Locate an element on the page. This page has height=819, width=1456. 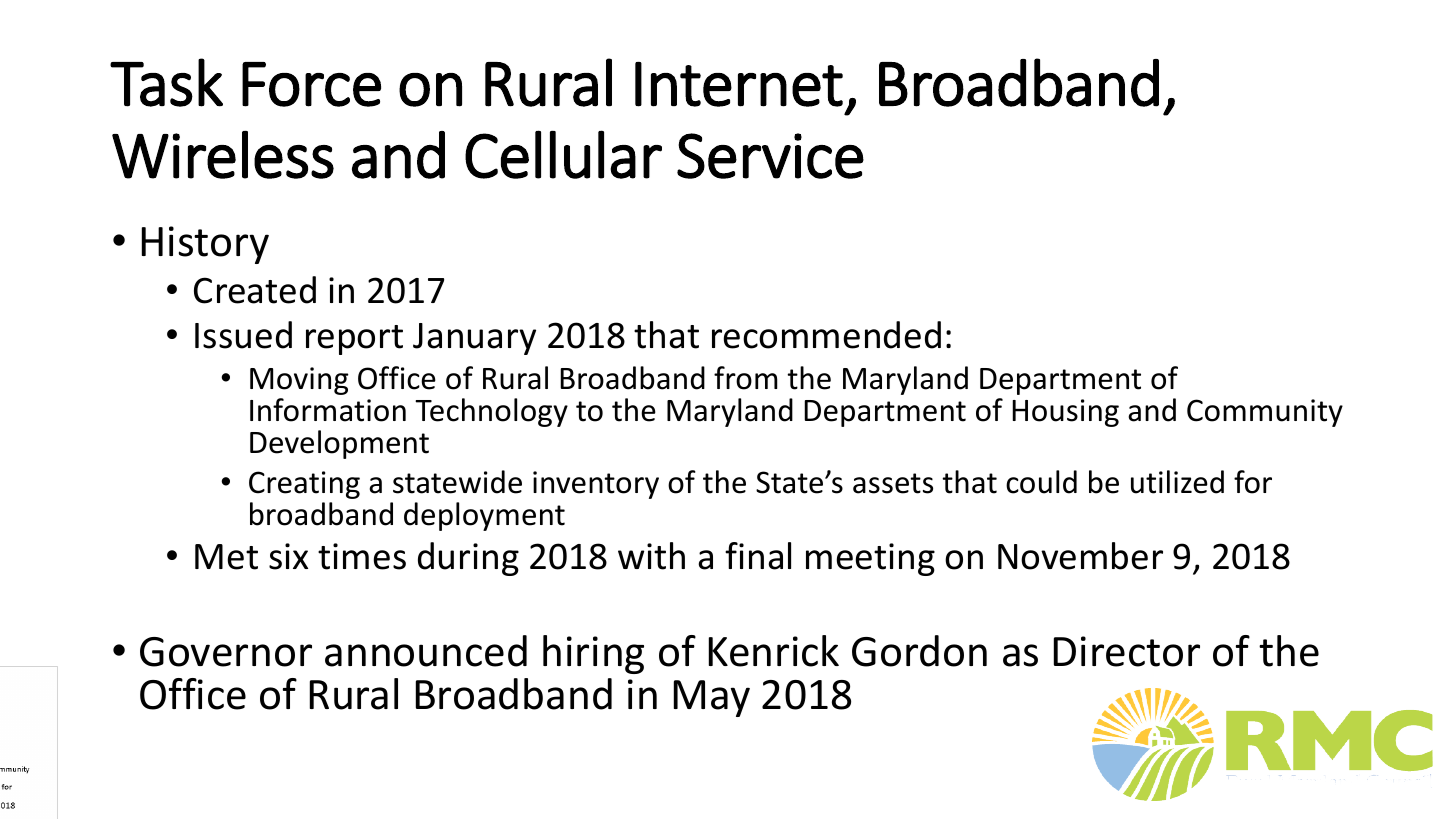
Force is located at coordinates (311, 84).
